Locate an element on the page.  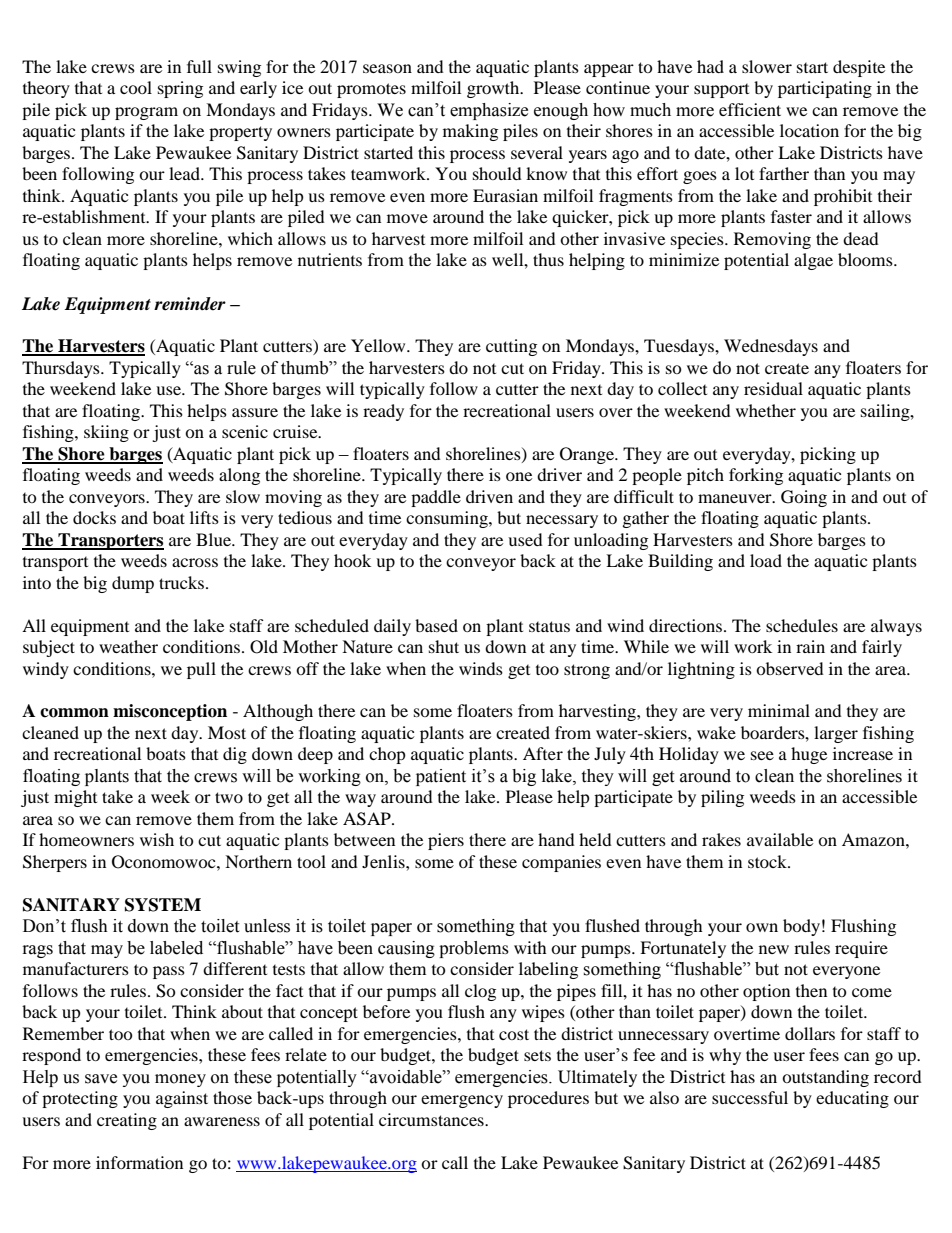
driven is located at coordinates (489, 496).
